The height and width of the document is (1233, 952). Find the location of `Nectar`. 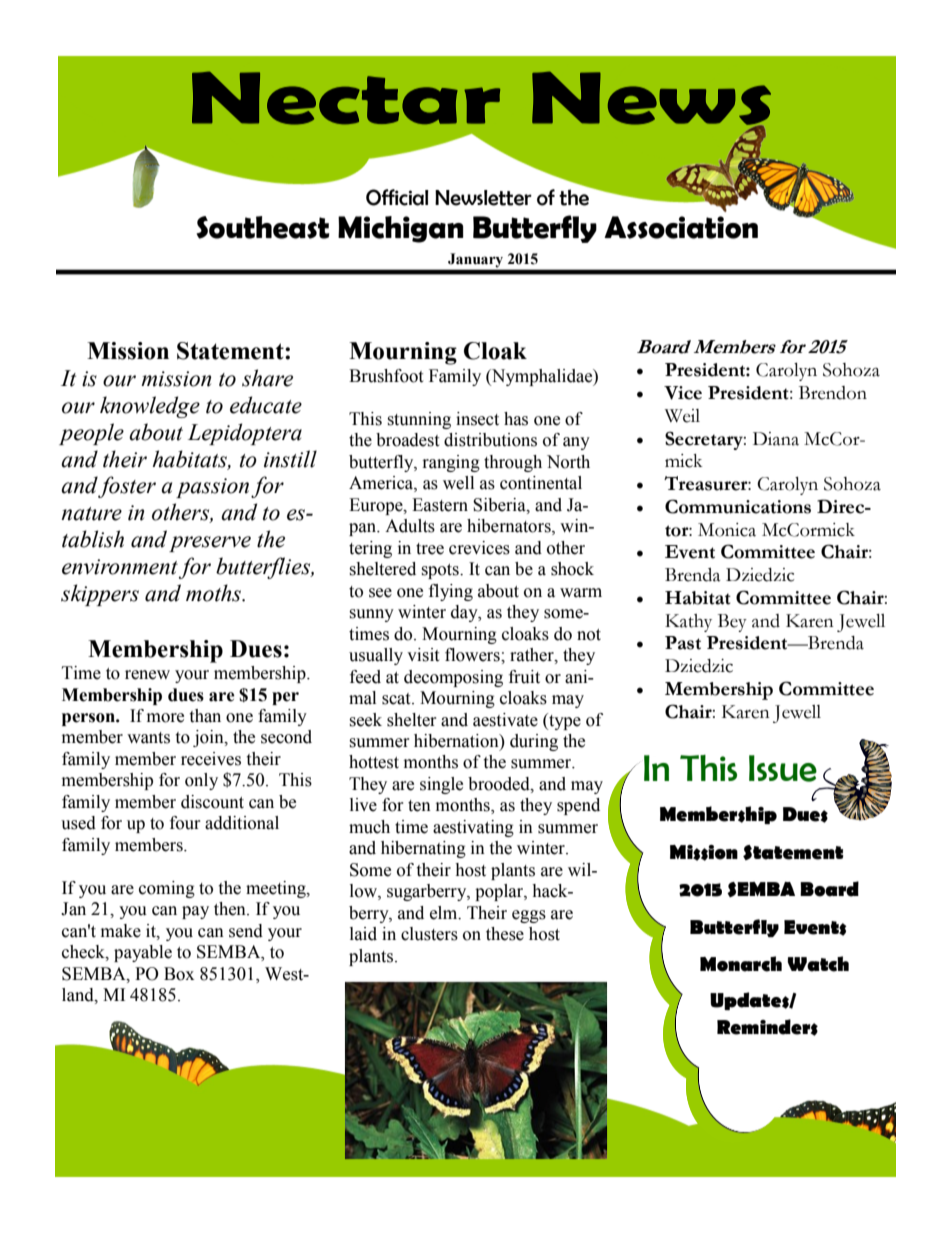

Nectar is located at coordinates (346, 98).
